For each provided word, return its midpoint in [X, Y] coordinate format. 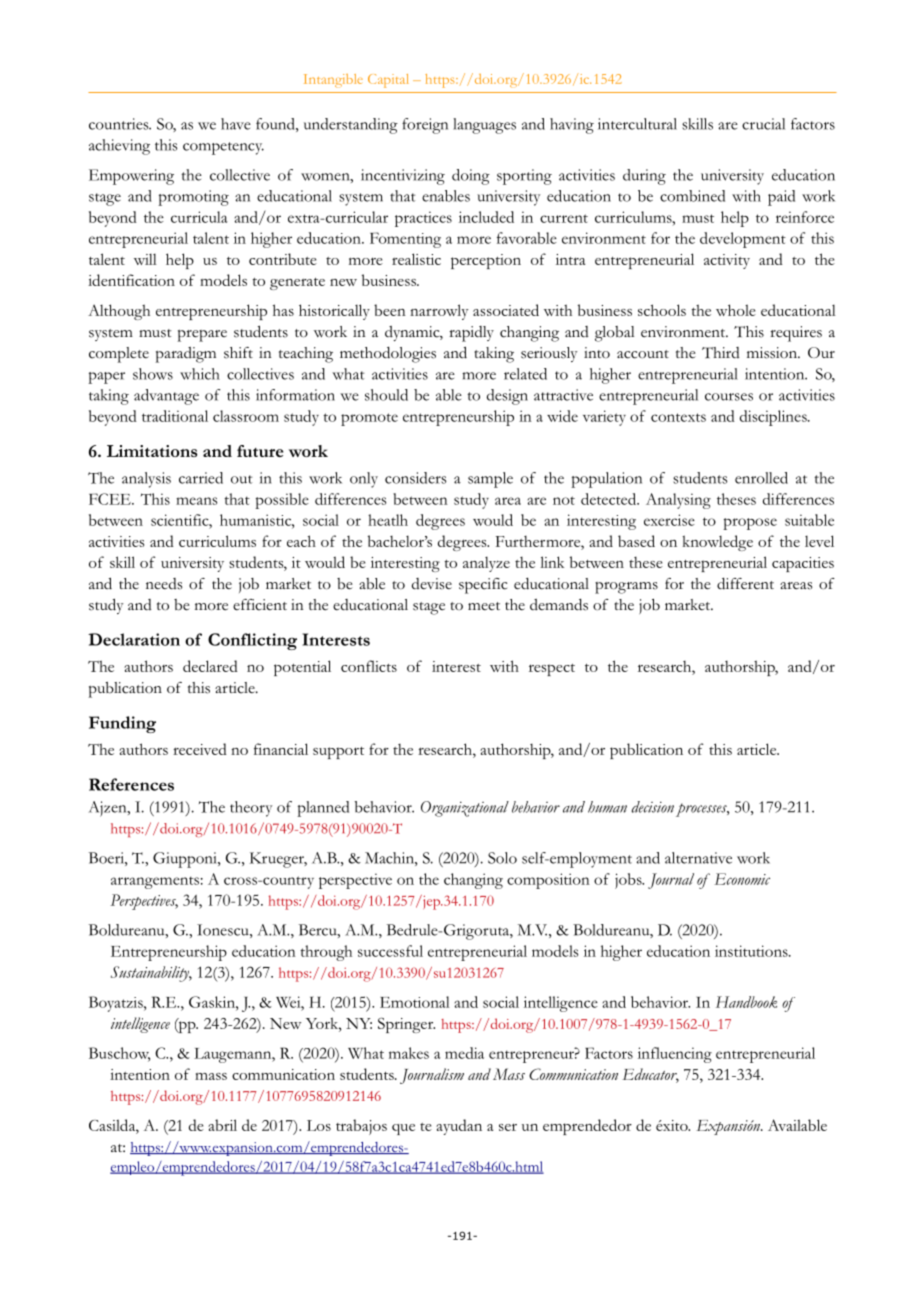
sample [490, 480]
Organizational [465, 809]
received [200, 749]
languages [484, 126]
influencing [675, 1055]
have [236, 124]
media [464, 1053]
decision [652, 807]
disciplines [774, 418]
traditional [175, 416]
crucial [763, 124]
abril [222, 1125]
